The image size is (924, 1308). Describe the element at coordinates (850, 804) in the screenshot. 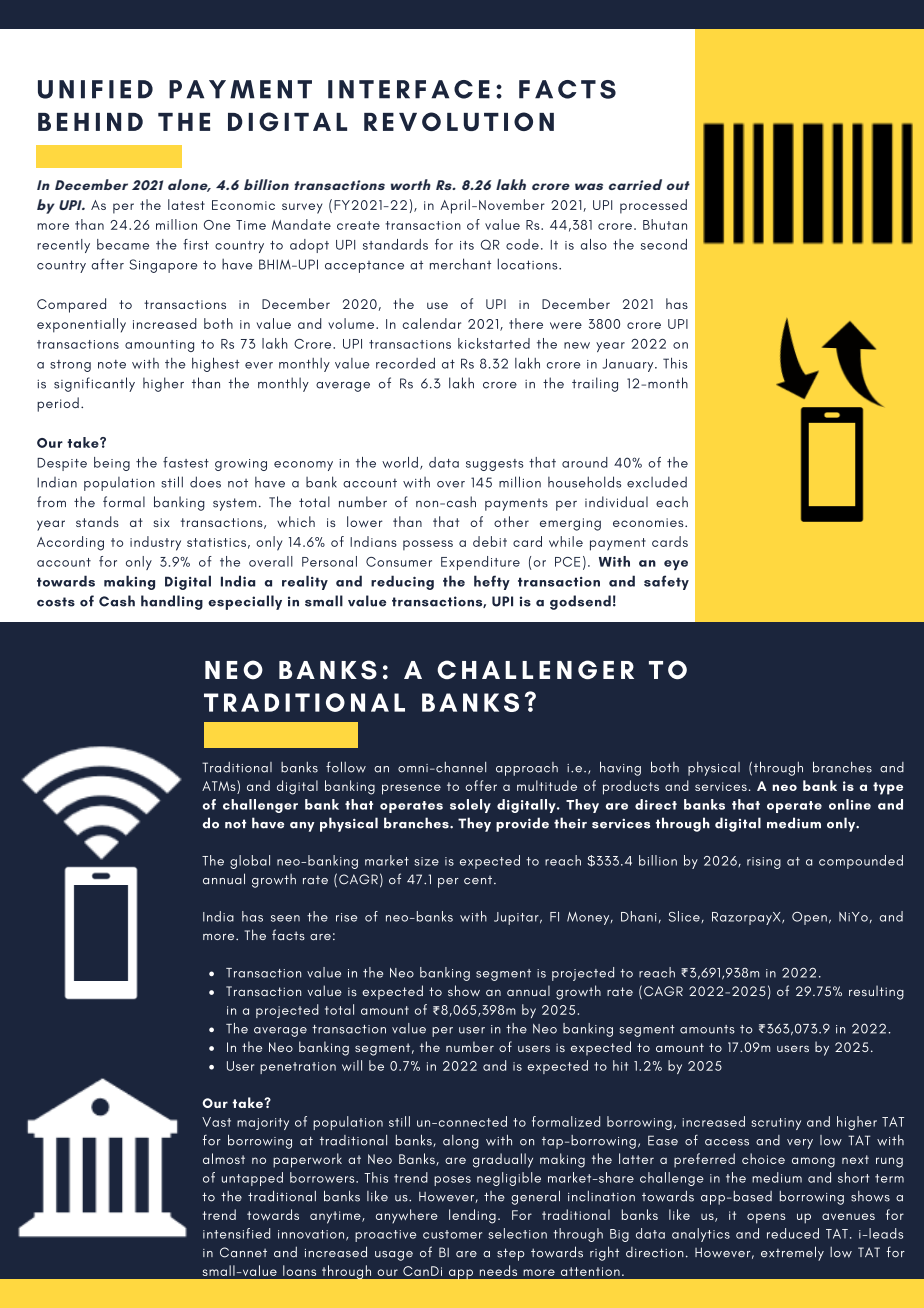

I see `online` at that location.
